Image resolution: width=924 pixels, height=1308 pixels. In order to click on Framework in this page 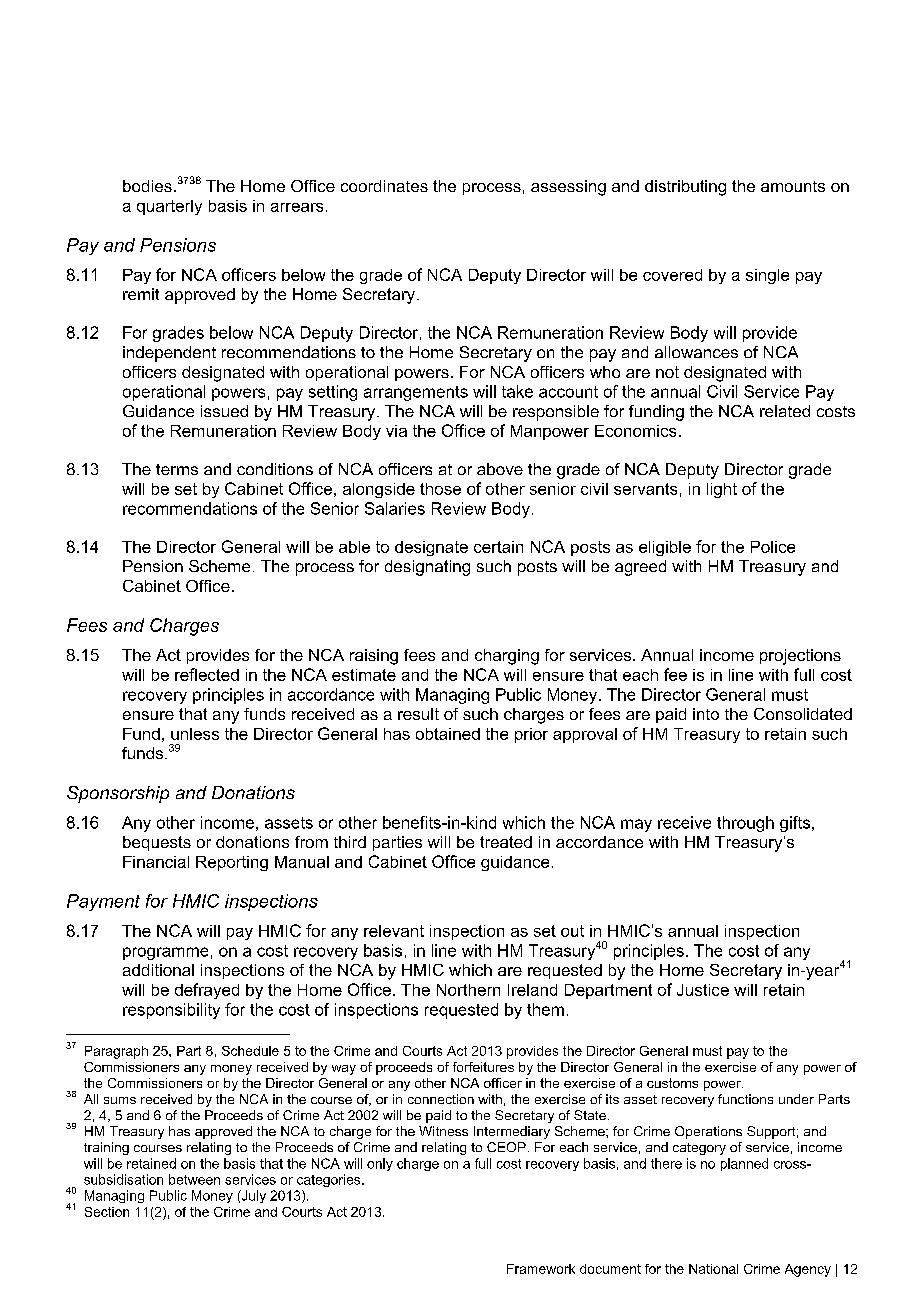, I will do `click(541, 1269)`.
